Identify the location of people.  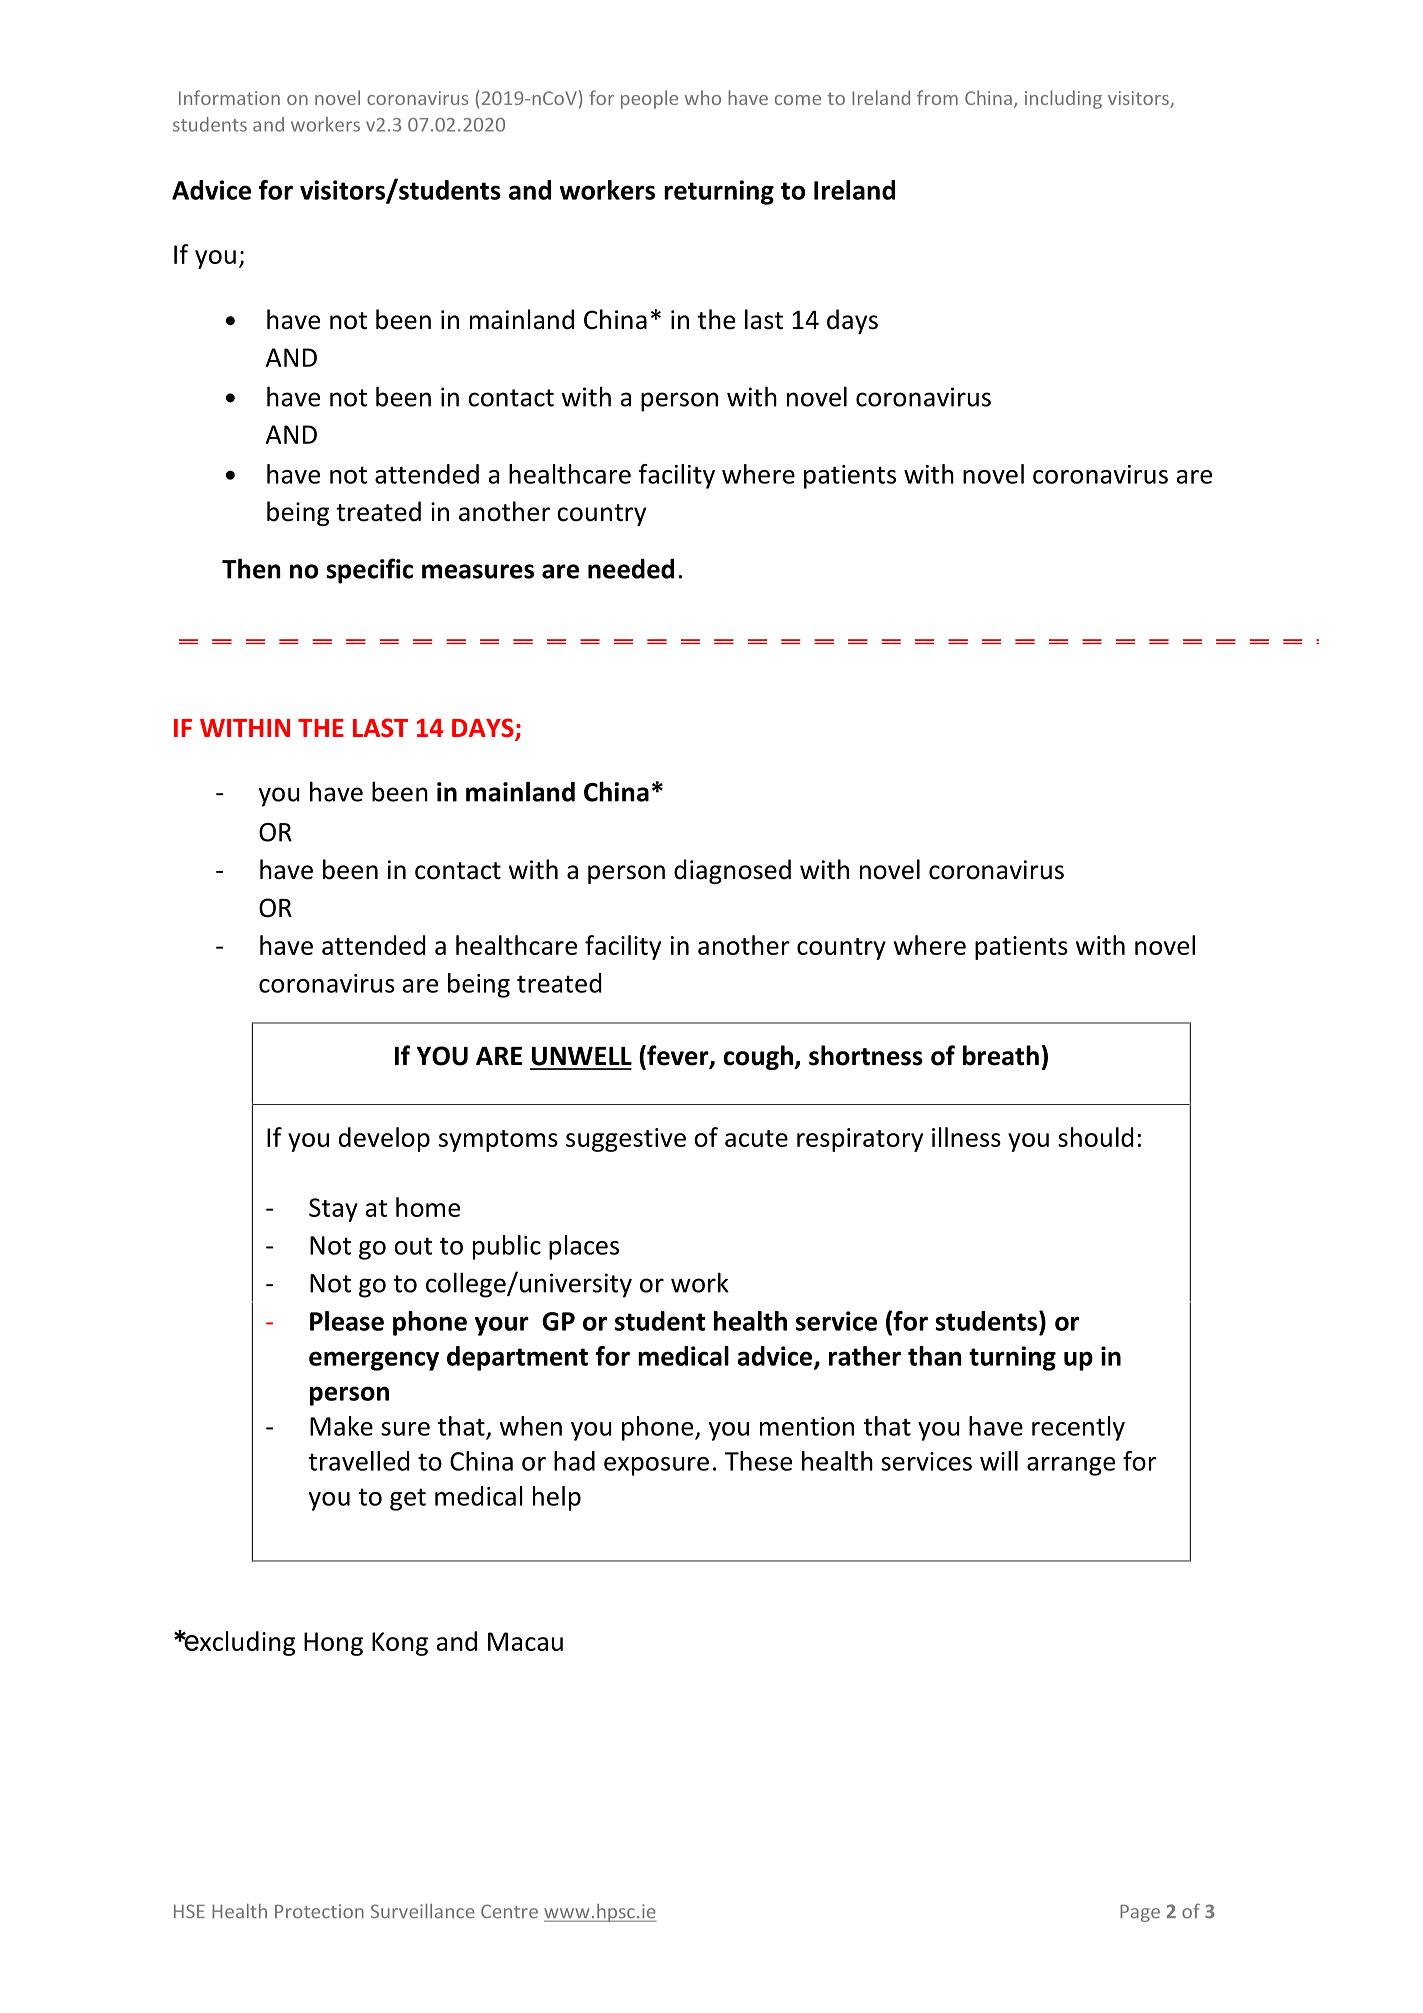
(649, 99).
